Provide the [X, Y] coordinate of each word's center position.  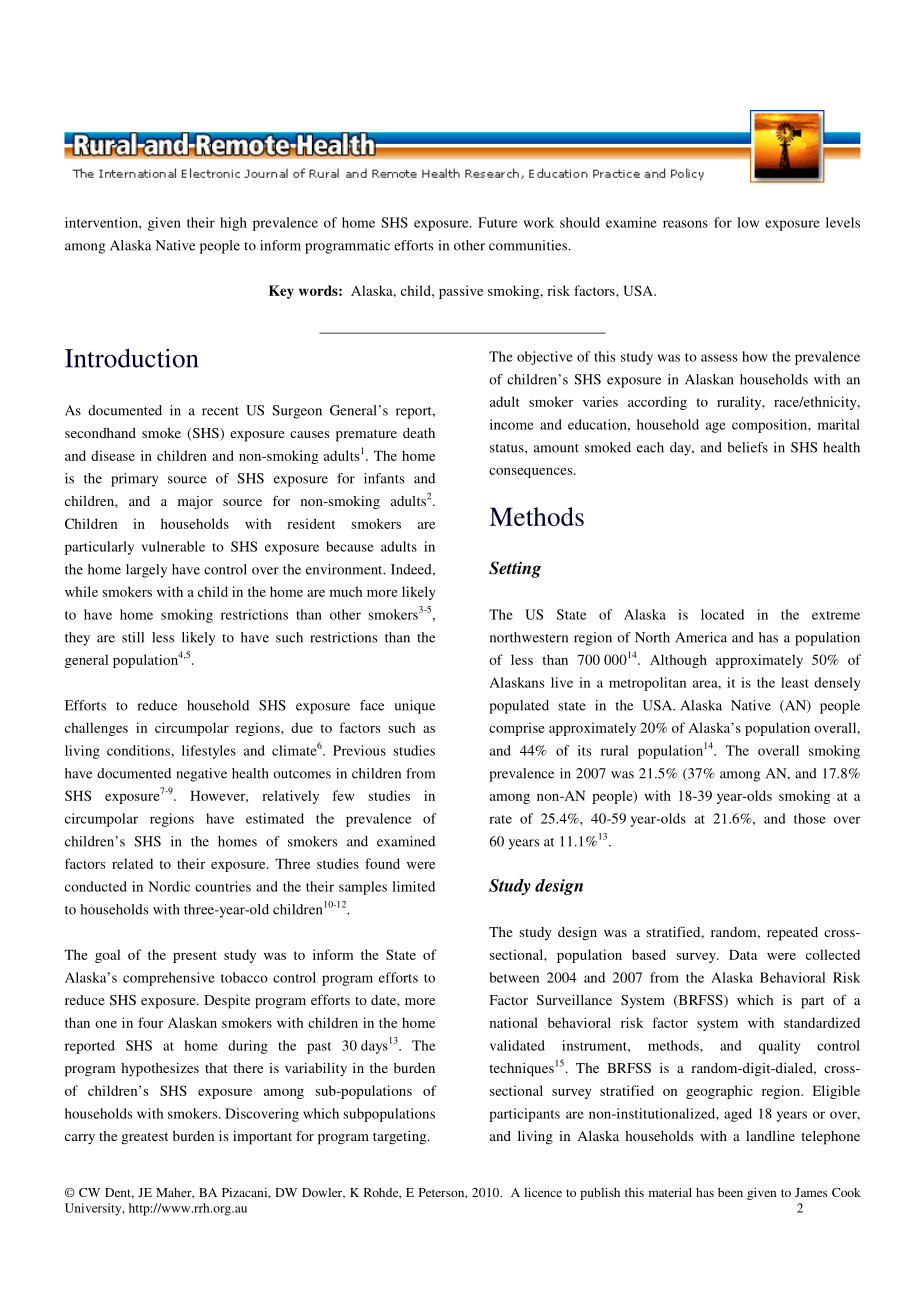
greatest [145, 1138]
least [795, 682]
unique [414, 707]
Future [497, 222]
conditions [139, 750]
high [233, 224]
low [748, 222]
